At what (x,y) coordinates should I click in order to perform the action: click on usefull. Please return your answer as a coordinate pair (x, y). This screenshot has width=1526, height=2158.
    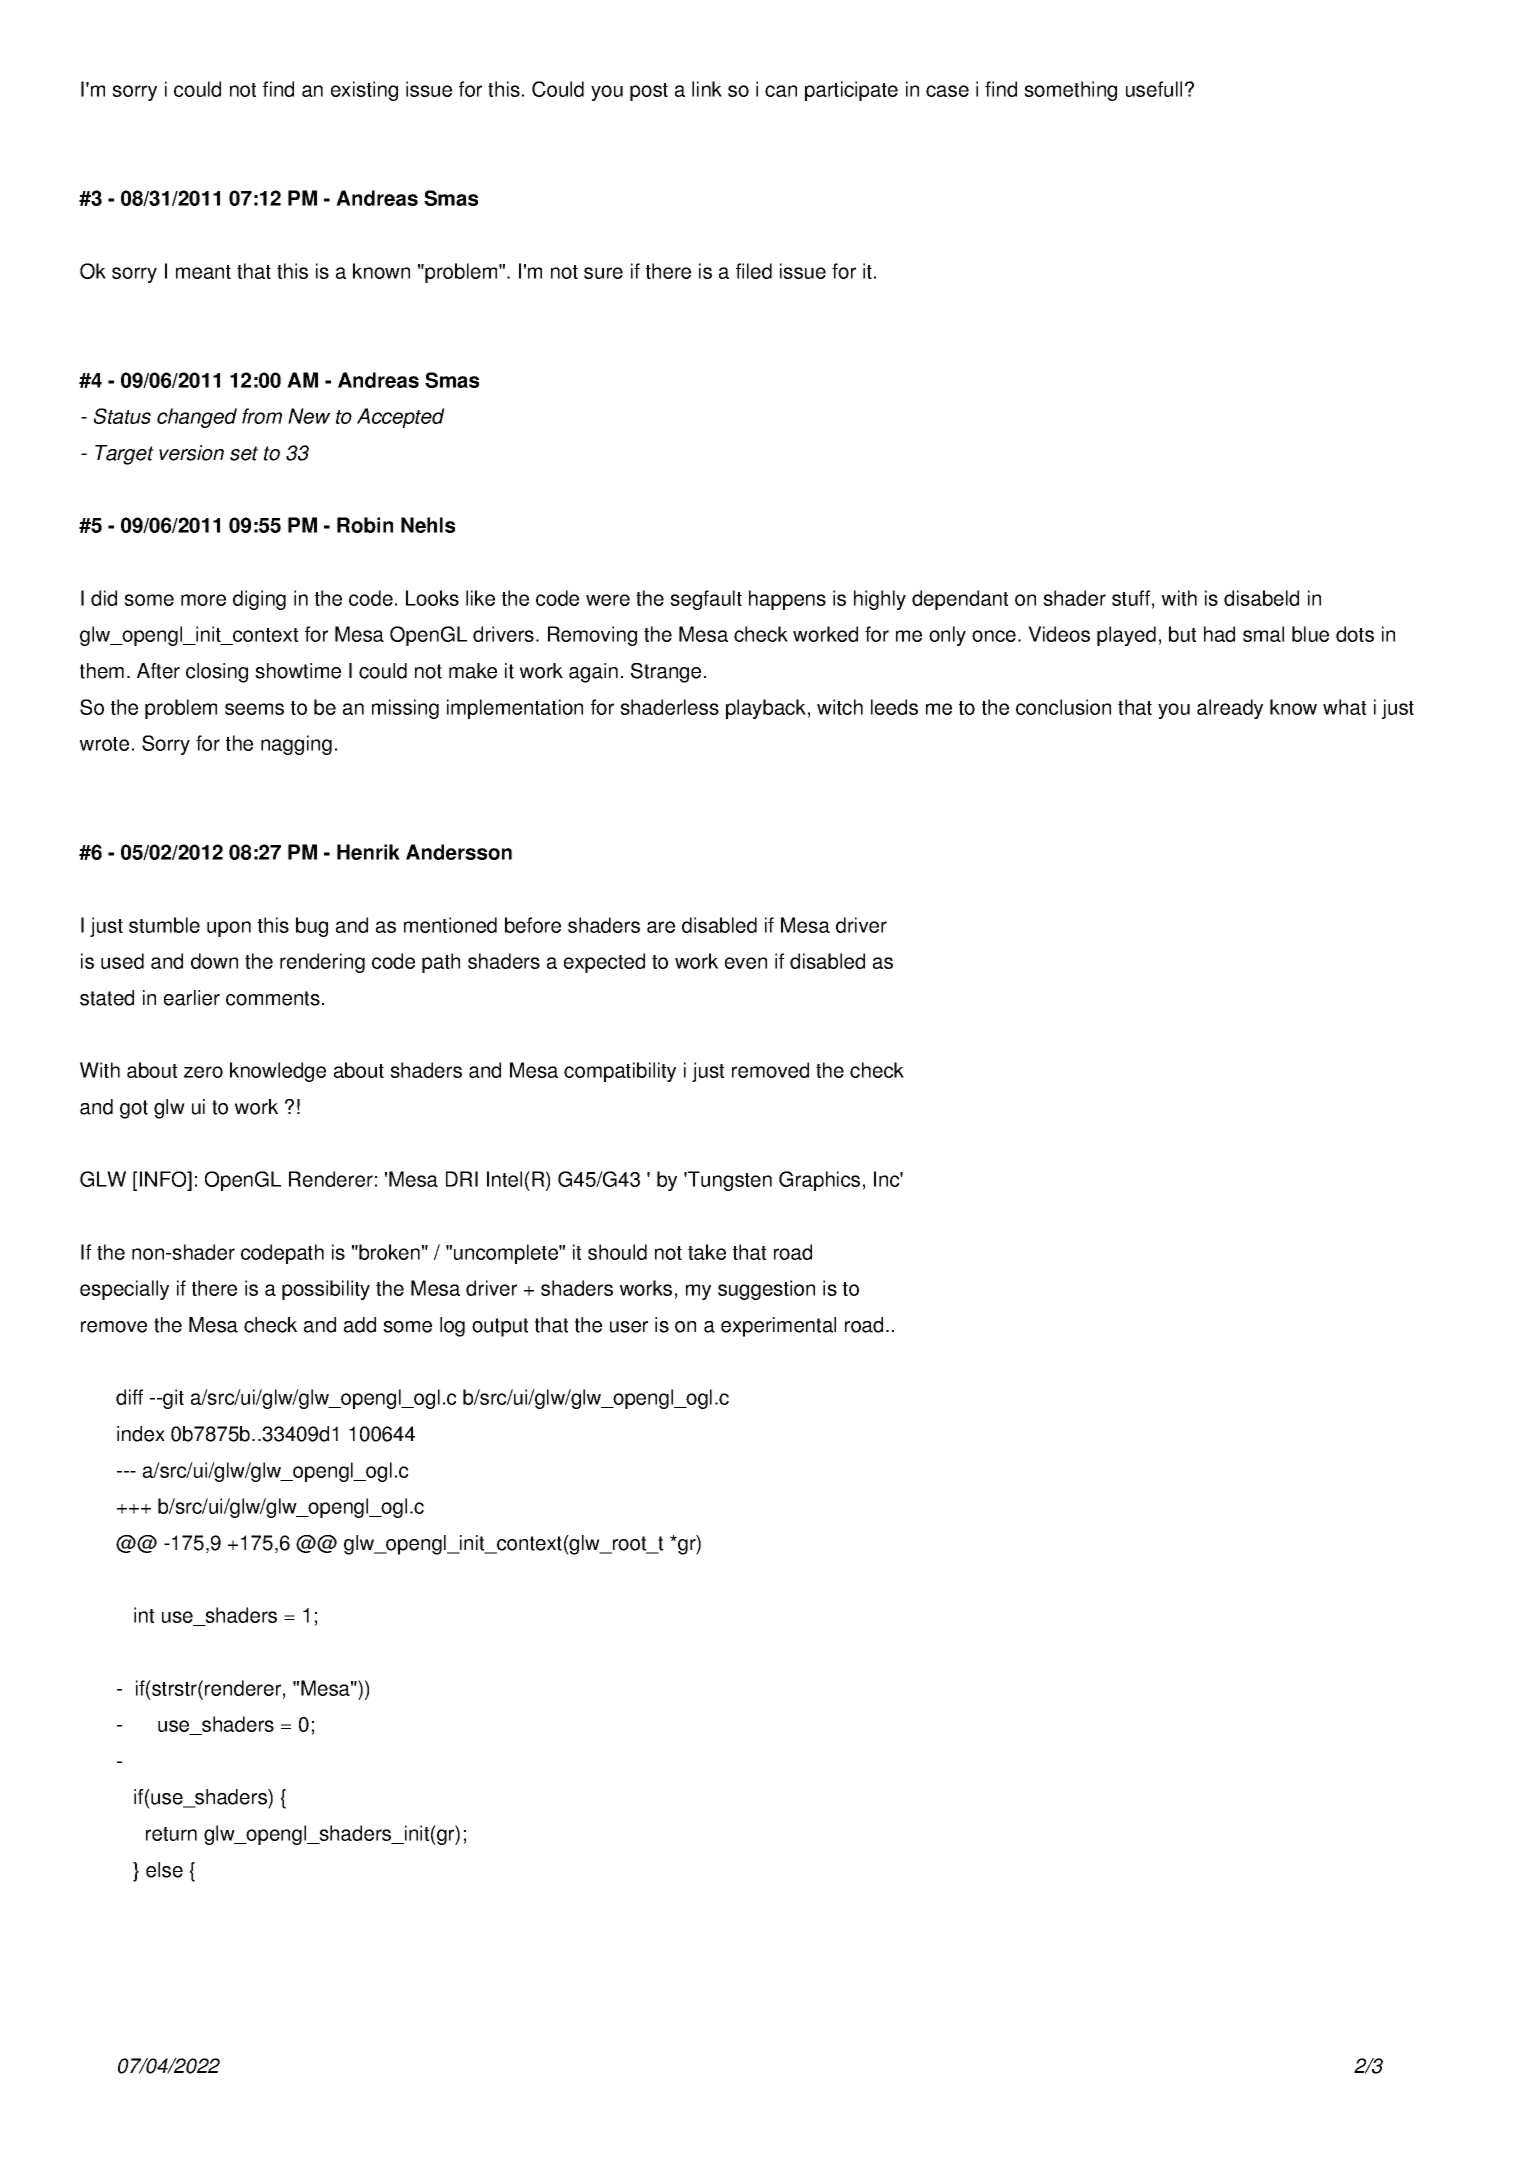
    Looking at the image, I should click on (1154, 89).
